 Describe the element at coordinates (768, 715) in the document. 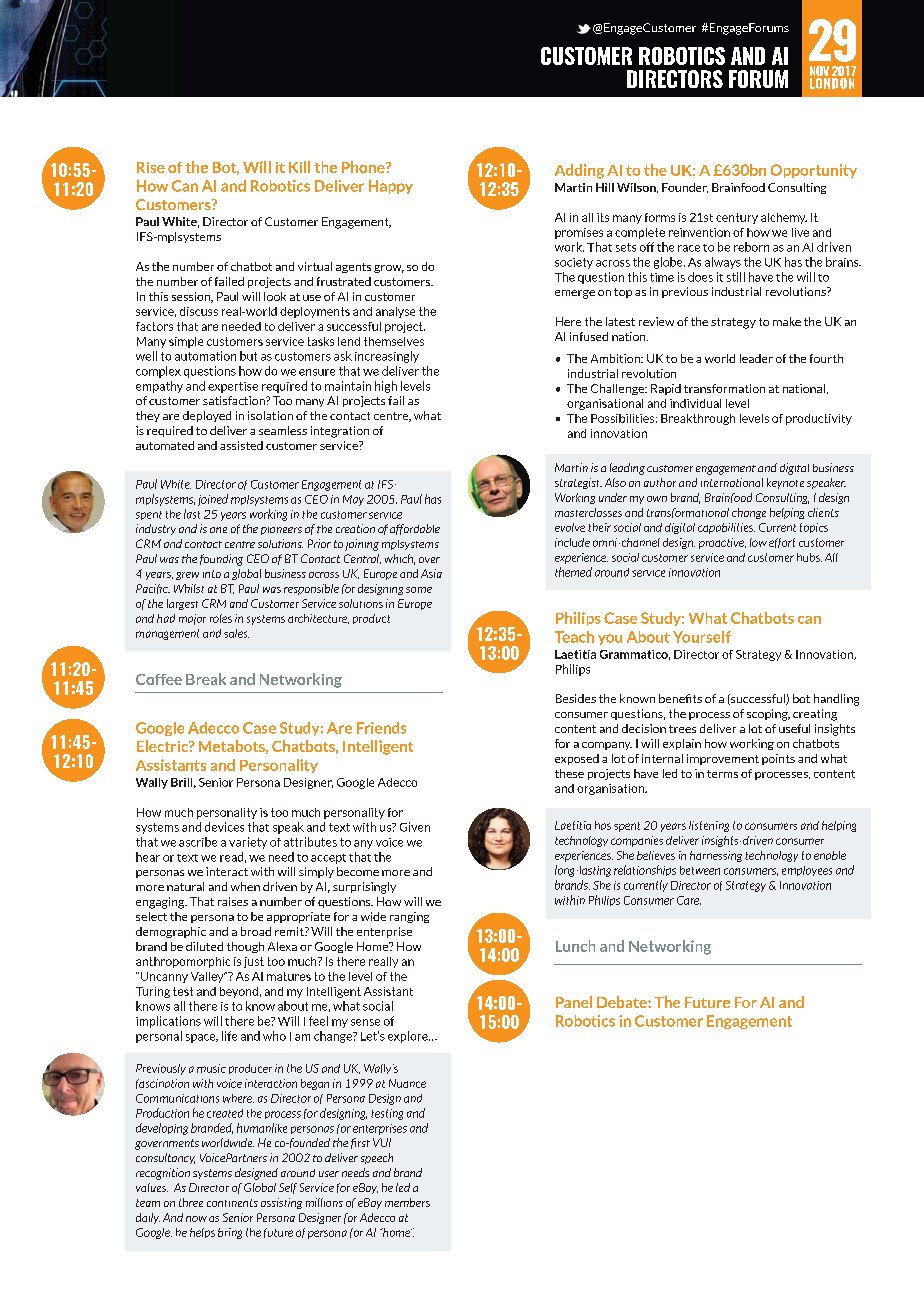

I see `scoping` at that location.
